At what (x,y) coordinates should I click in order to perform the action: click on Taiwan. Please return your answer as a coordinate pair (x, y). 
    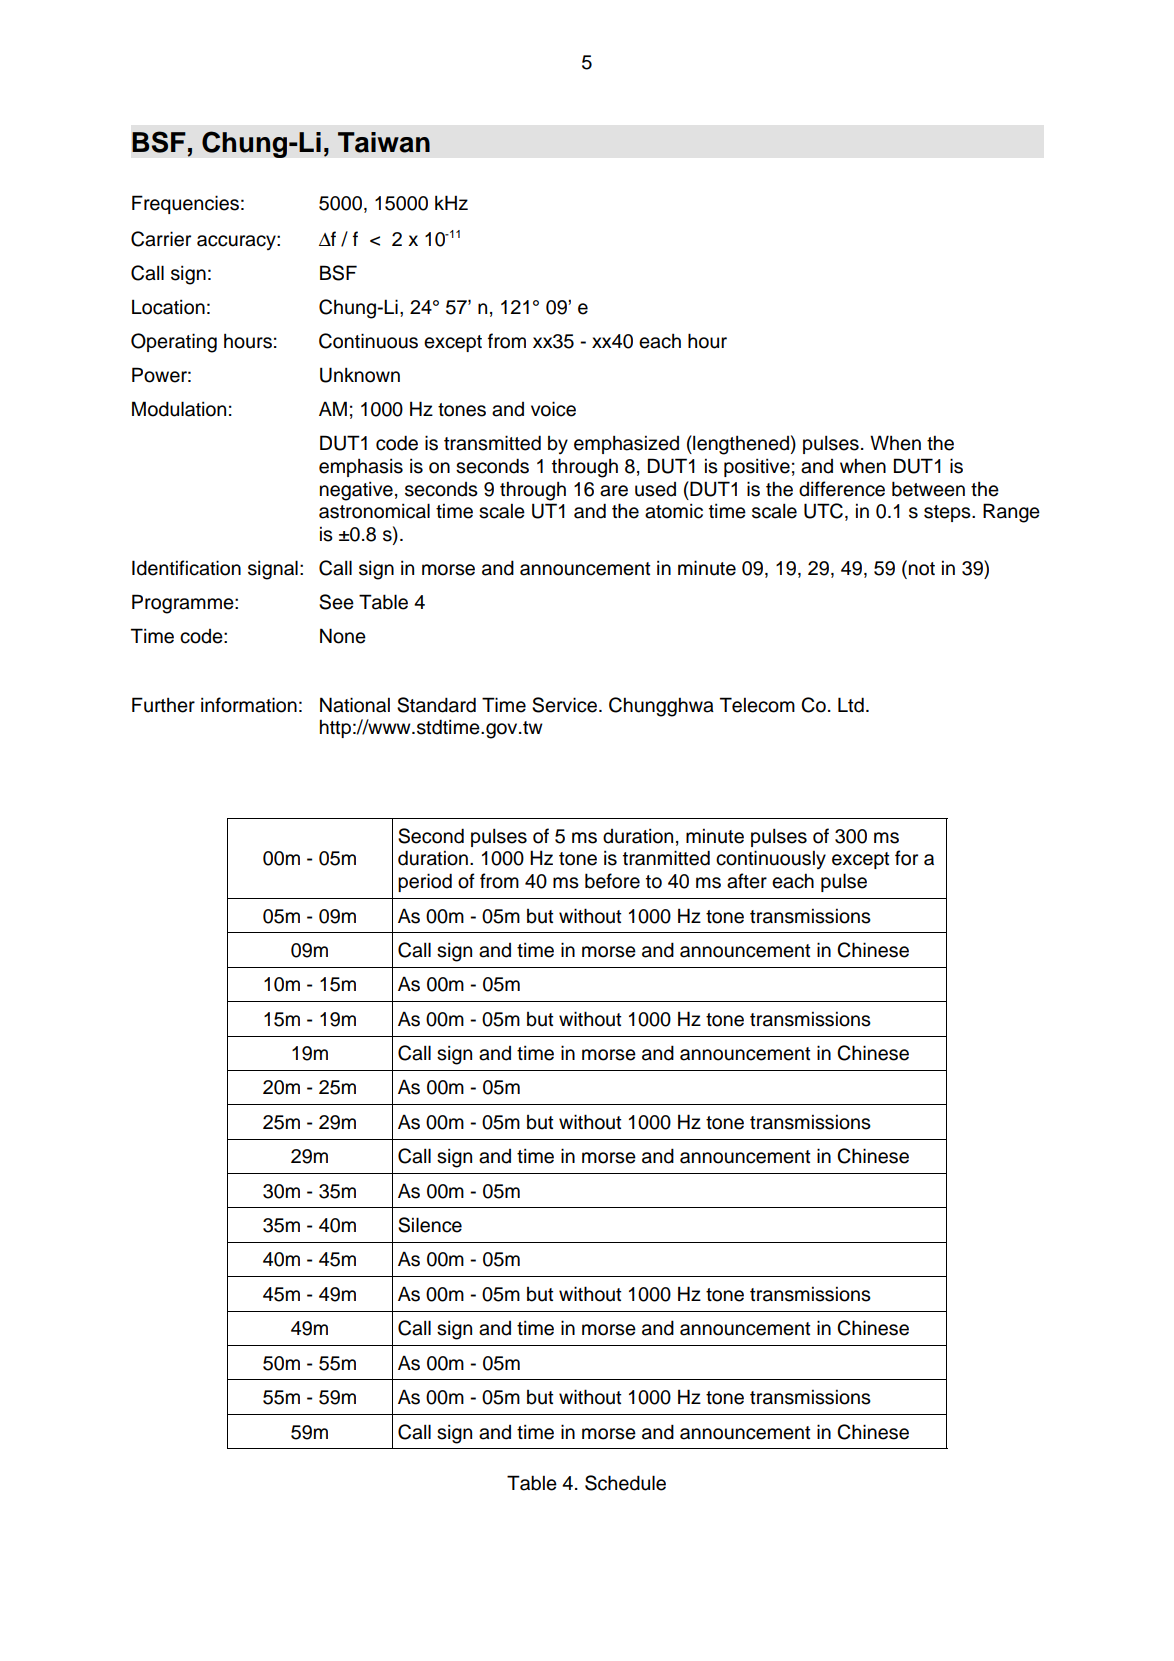
    Looking at the image, I should click on (384, 142).
